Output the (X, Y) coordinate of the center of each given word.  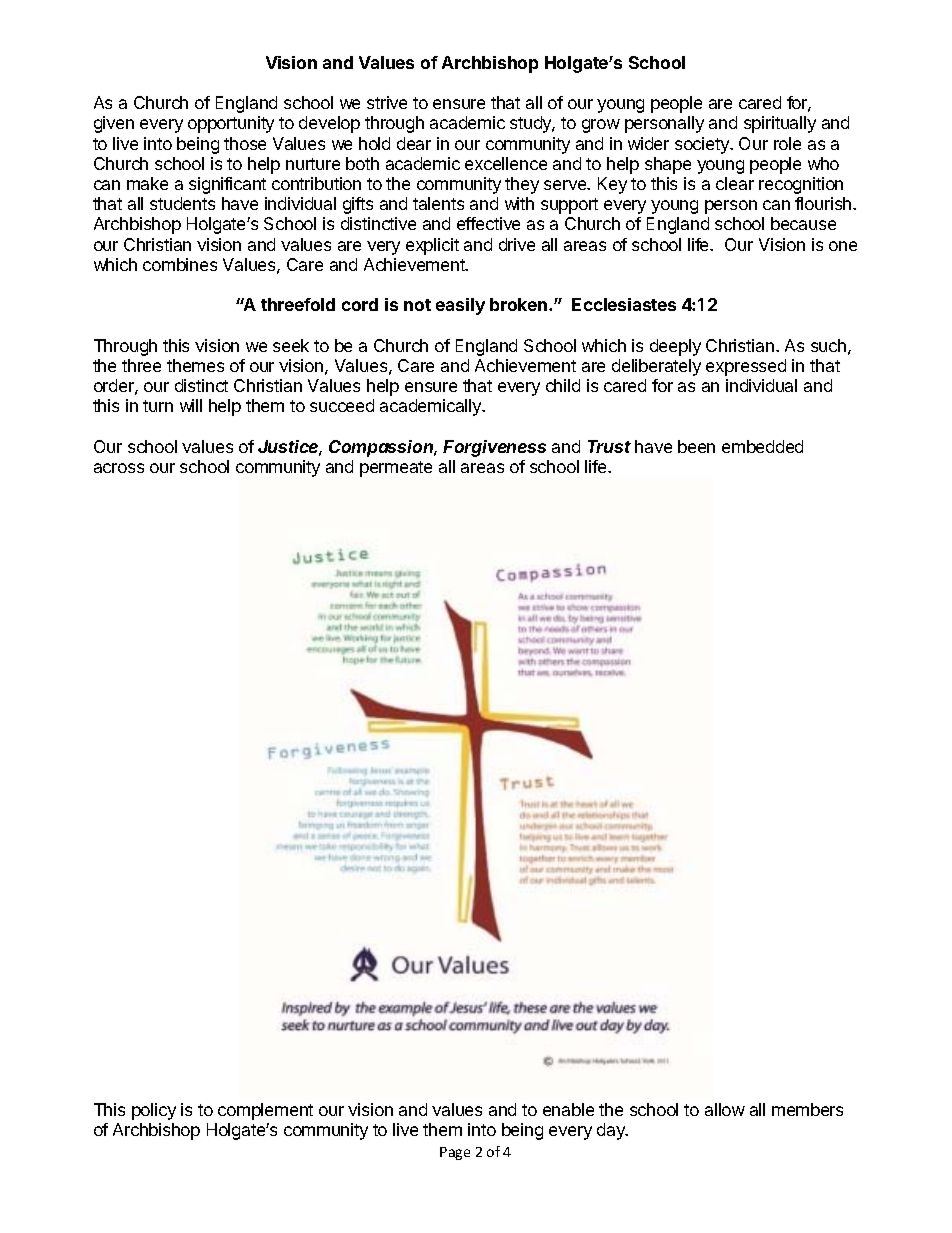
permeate (396, 469)
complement (265, 1111)
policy (154, 1111)
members (807, 1109)
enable (568, 1109)
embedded (762, 446)
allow (725, 1109)
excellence (506, 163)
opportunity (231, 124)
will (191, 405)
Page (455, 1153)
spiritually (780, 124)
